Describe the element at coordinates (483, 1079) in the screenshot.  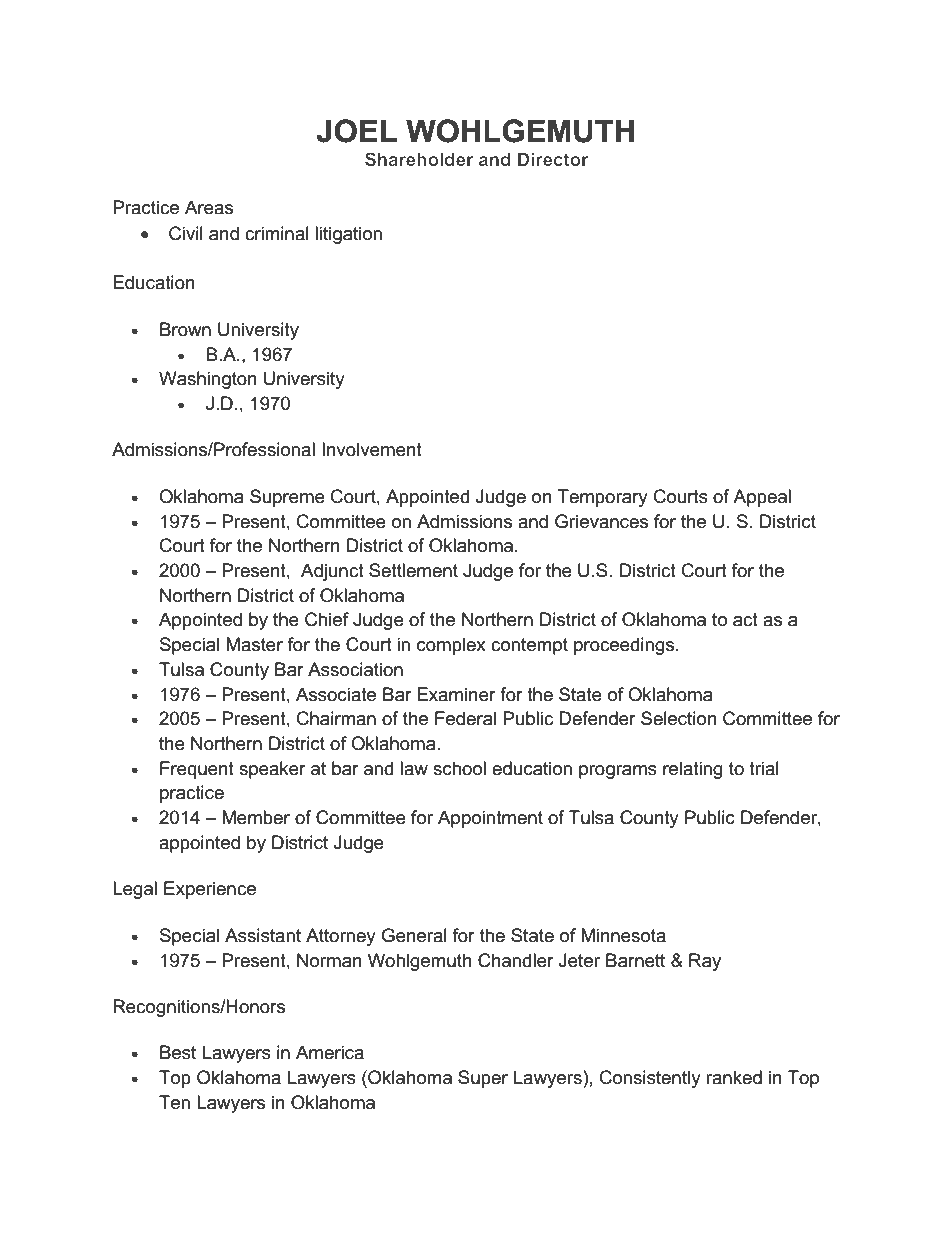
I see `Super` at that location.
